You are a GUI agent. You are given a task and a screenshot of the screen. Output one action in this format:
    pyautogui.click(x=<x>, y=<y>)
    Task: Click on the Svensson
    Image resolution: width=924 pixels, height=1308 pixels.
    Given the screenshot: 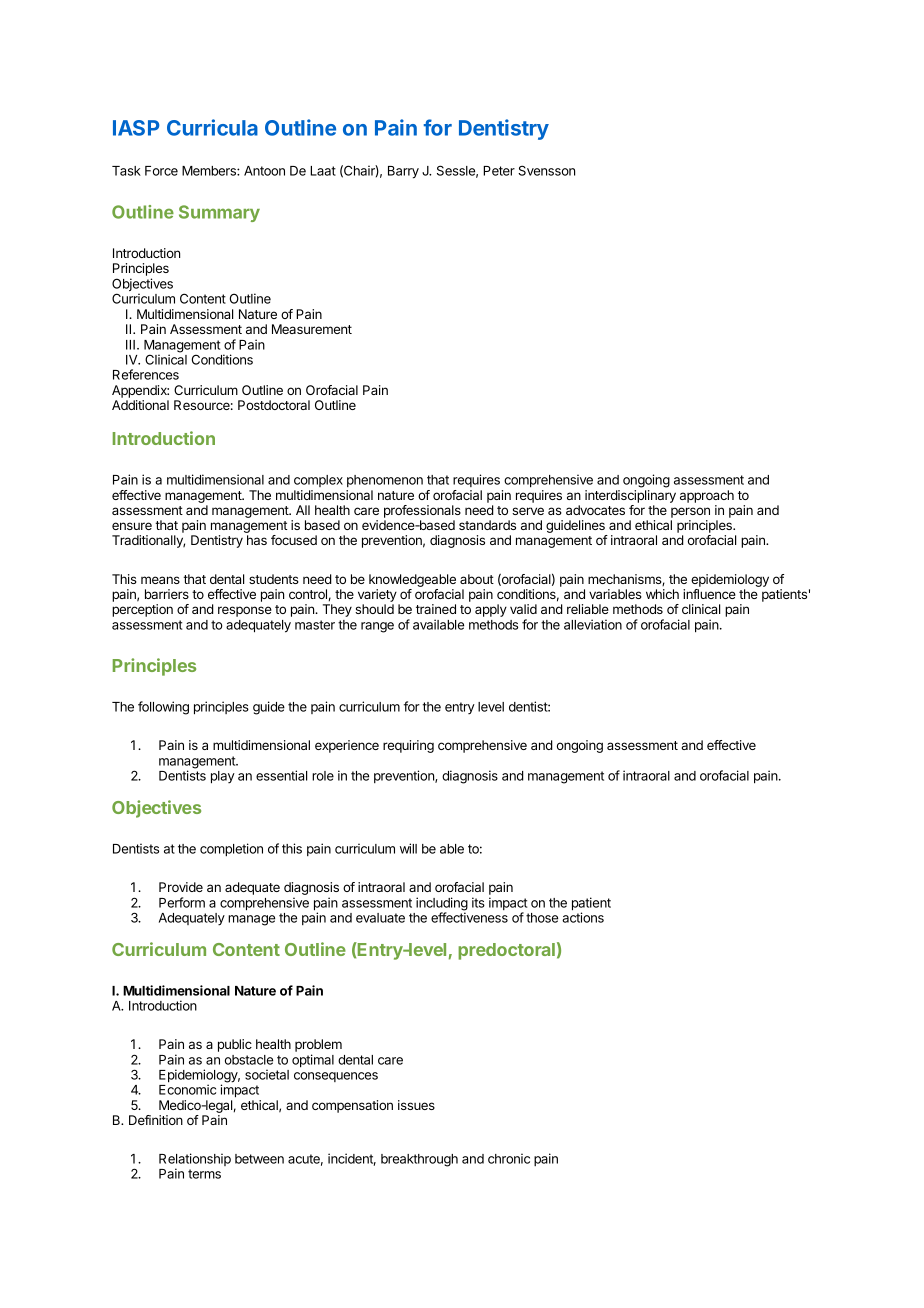 What is the action you would take?
    pyautogui.click(x=546, y=170)
